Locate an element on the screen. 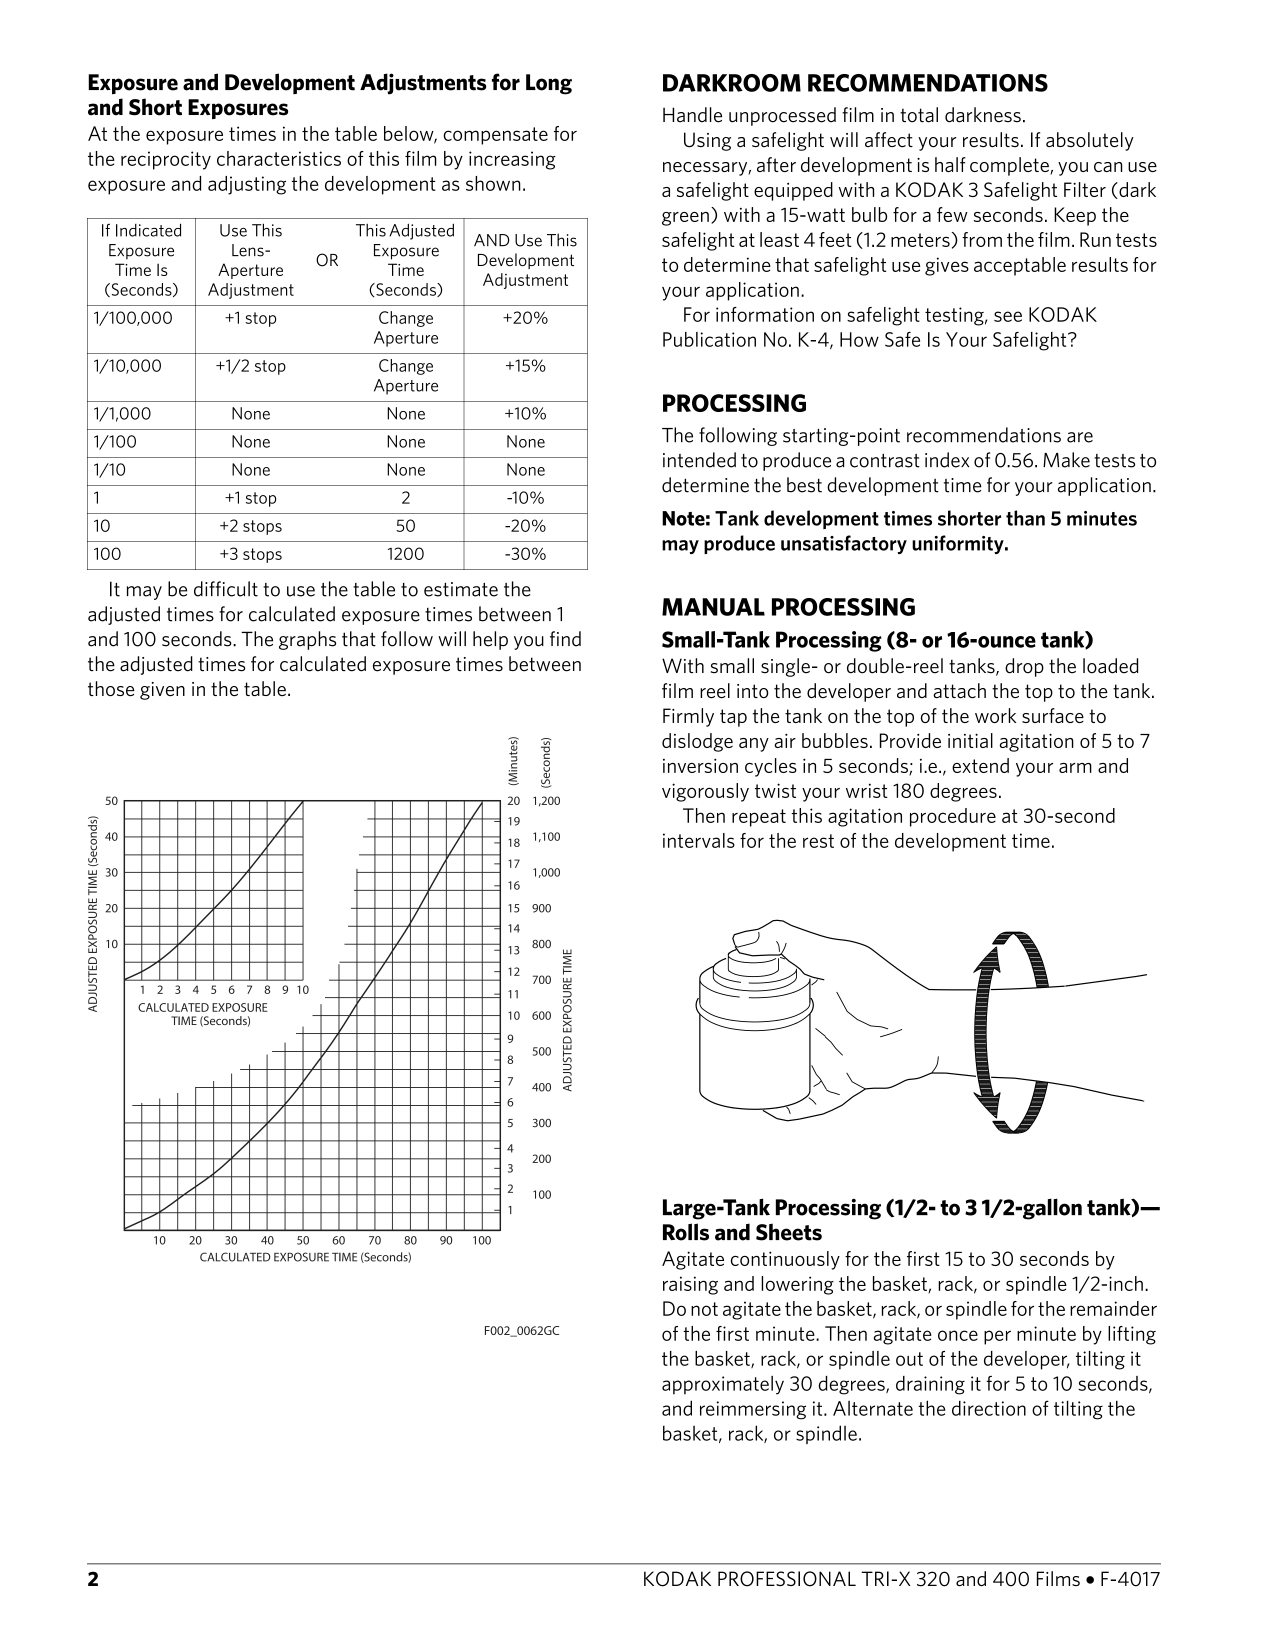 The image size is (1273, 1647). characteristics is located at coordinates (279, 158).
